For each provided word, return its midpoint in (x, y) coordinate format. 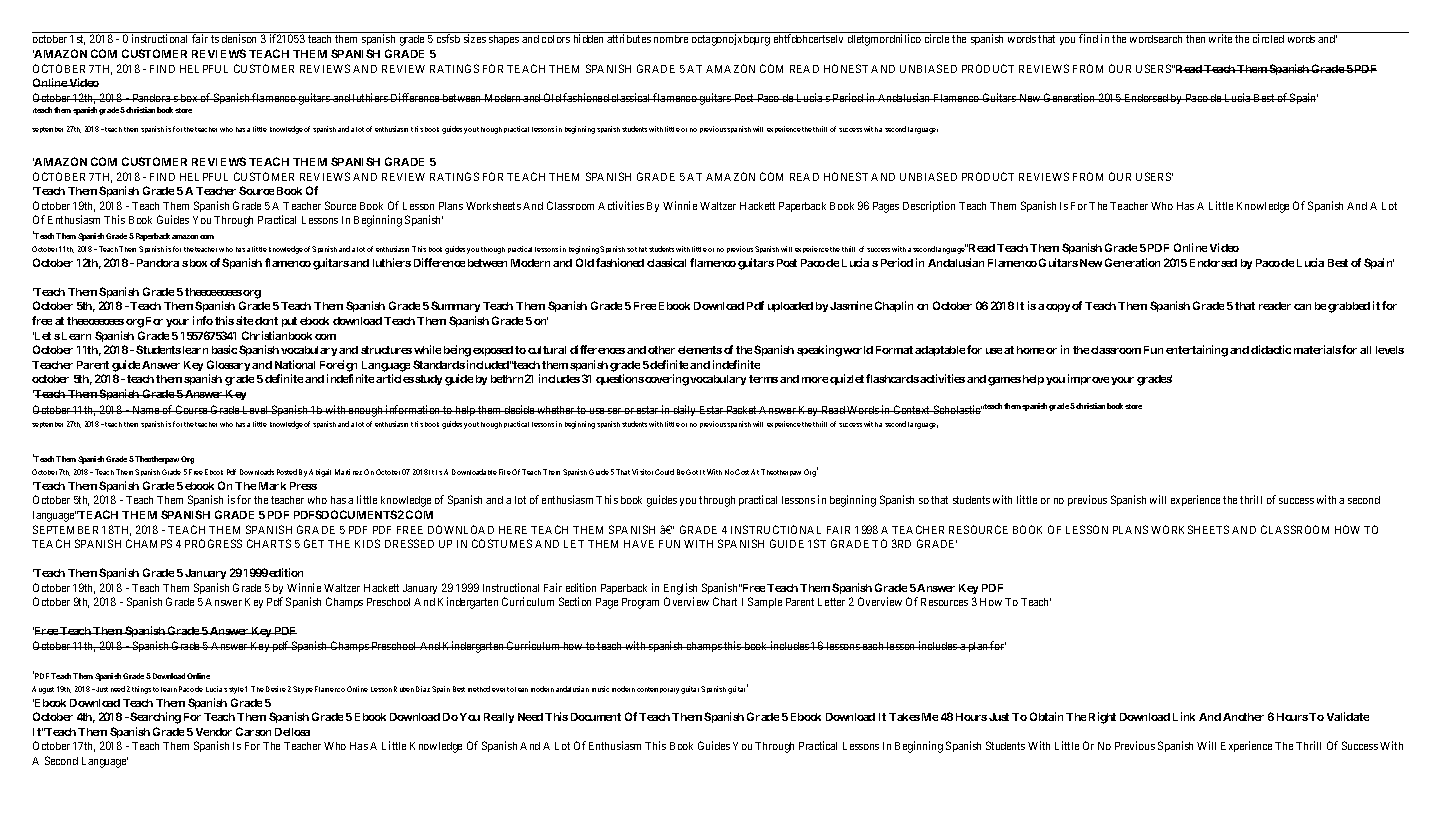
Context (912, 409)
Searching (155, 718)
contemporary (658, 690)
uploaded (790, 307)
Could (664, 472)
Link (1184, 716)
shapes (504, 40)
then (1195, 39)
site (244, 320)
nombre (671, 39)
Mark (272, 486)
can (1302, 307)
